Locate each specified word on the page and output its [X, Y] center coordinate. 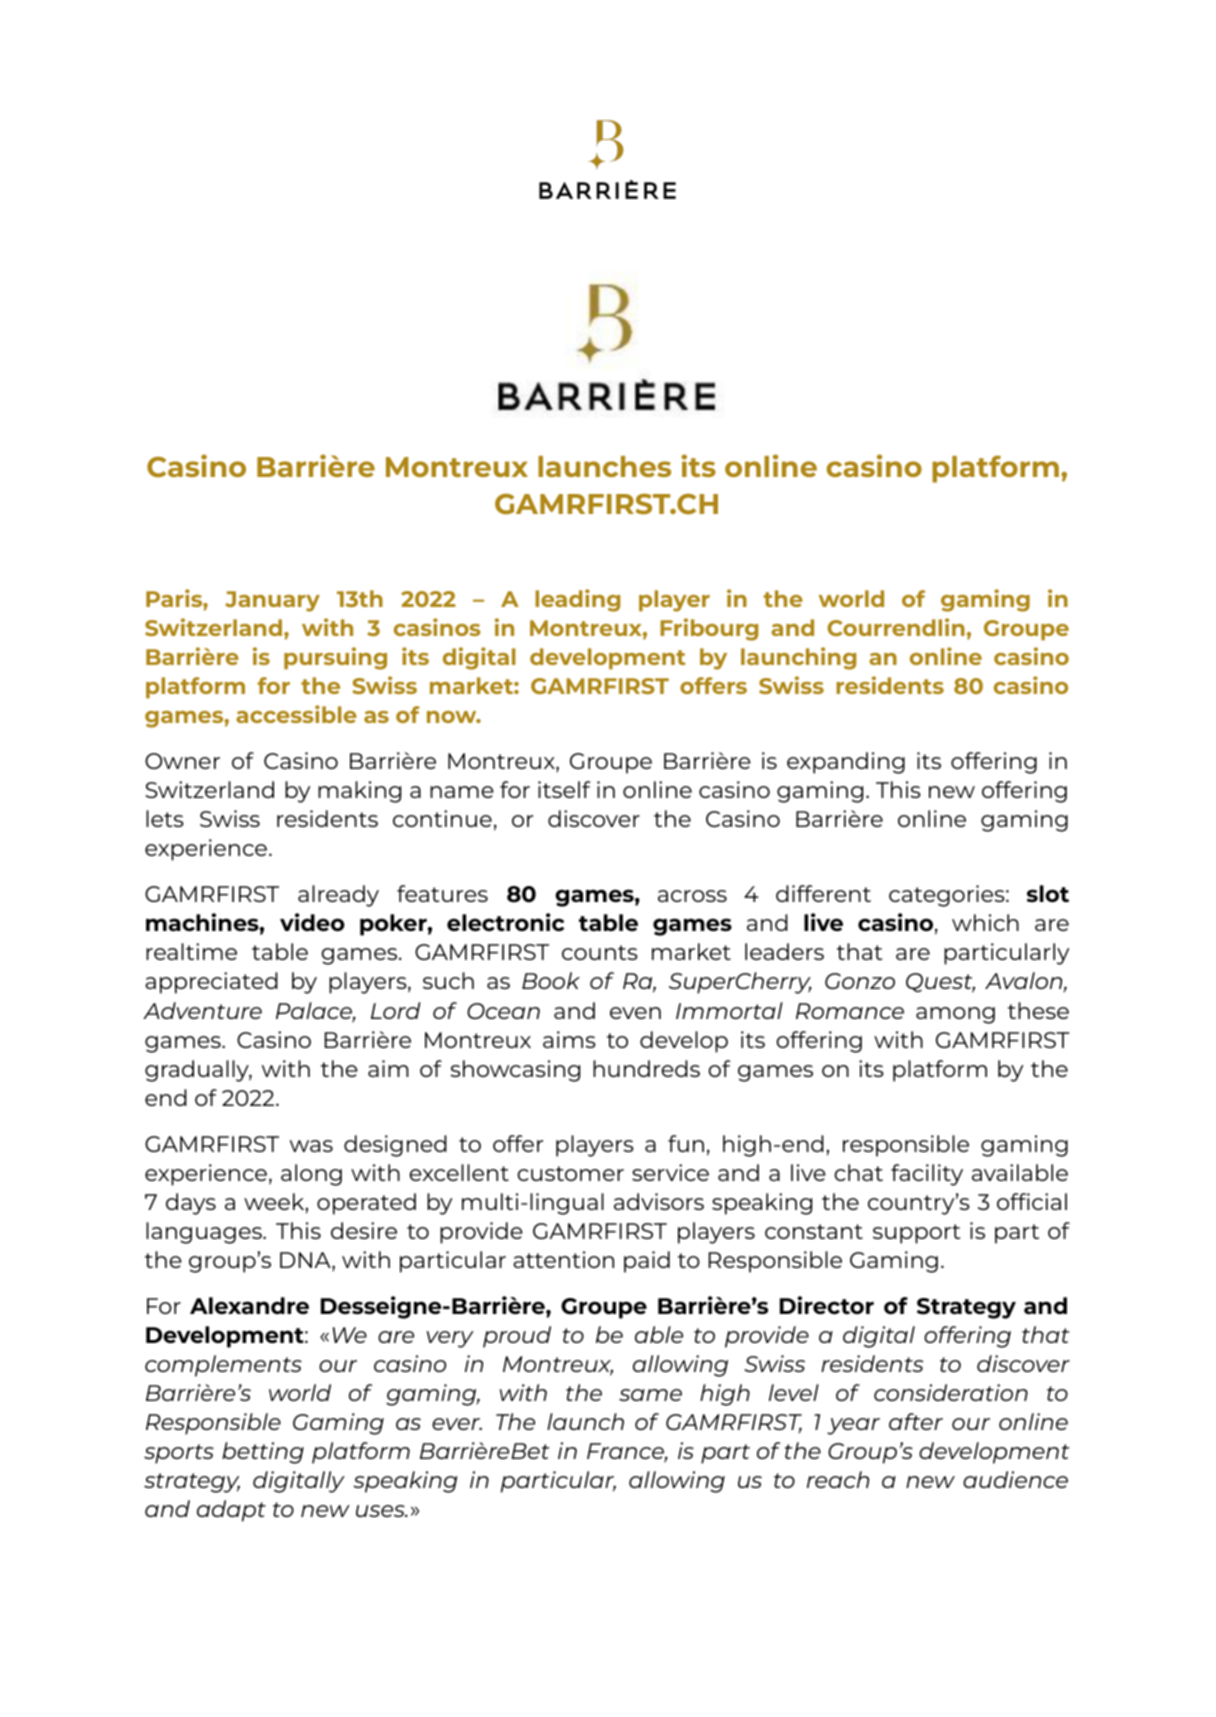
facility [927, 1175]
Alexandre [249, 1305]
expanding [846, 763]
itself [564, 789]
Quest [940, 983]
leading [577, 600]
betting [263, 1453]
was [311, 1146]
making [359, 792]
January [272, 601]
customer [570, 1173]
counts [600, 952]
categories [948, 896]
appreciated [211, 983]
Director [827, 1305]
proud [517, 1337]
